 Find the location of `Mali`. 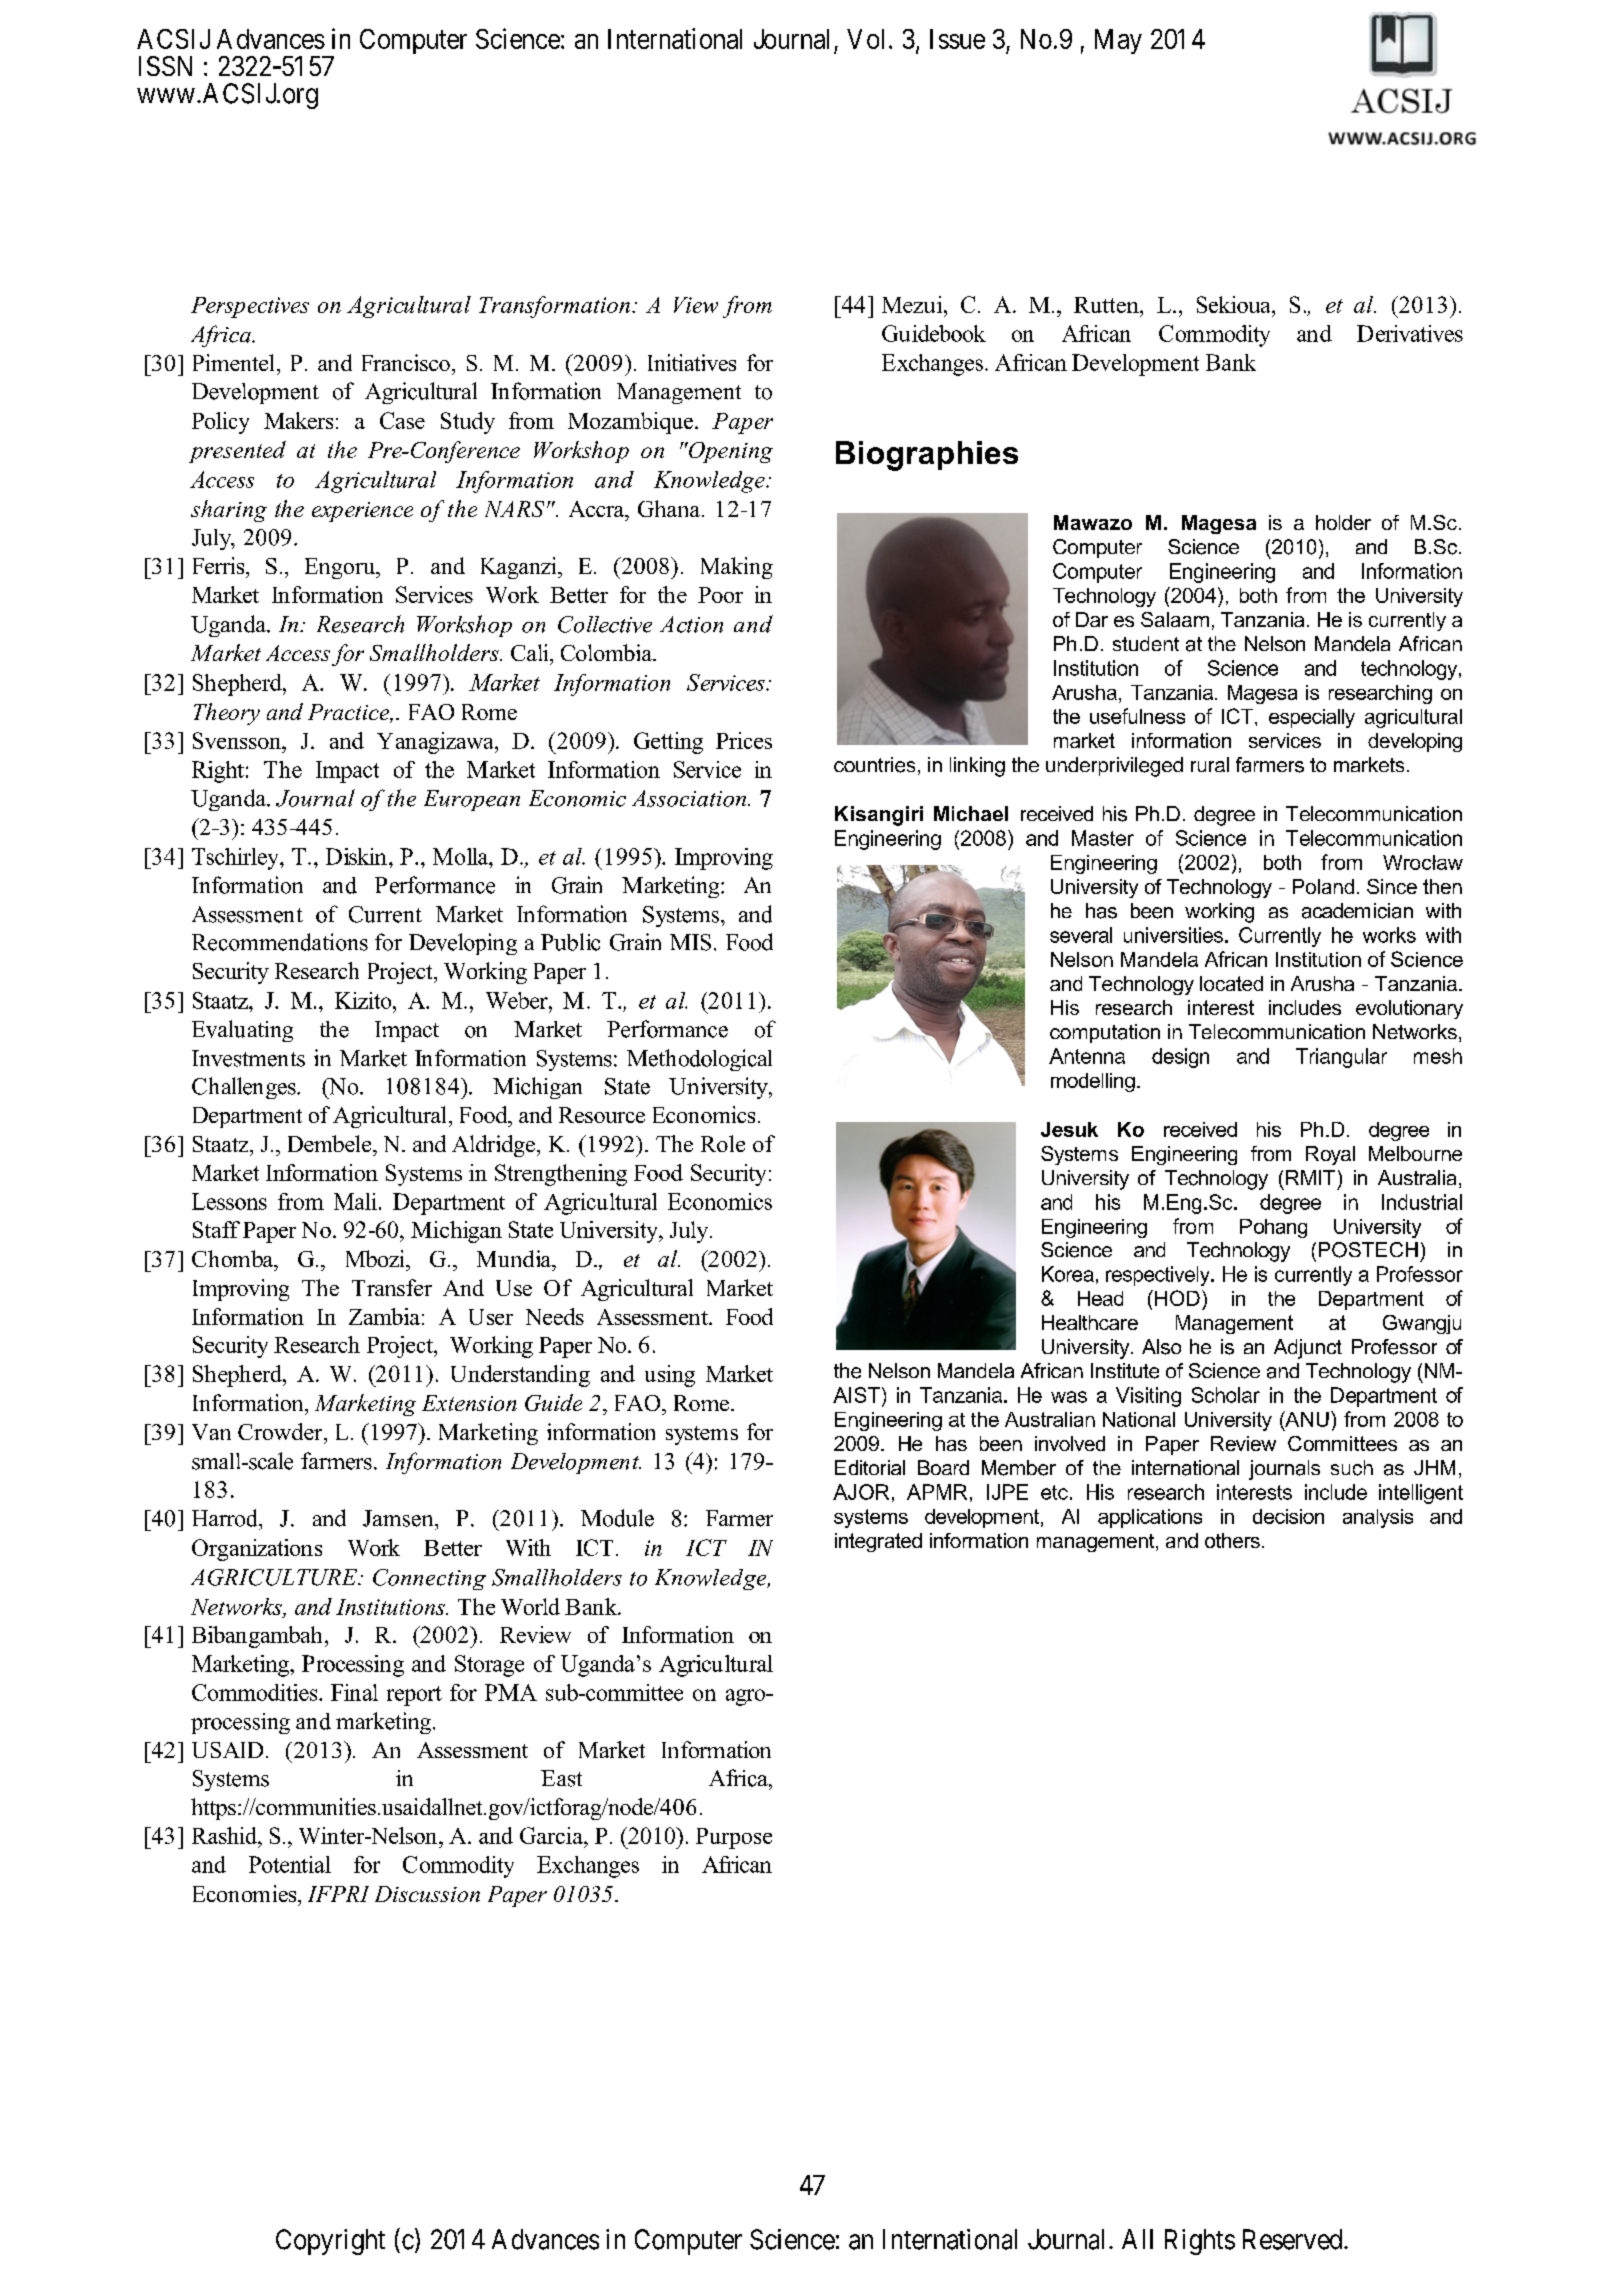

Mali is located at coordinates (355, 1201).
